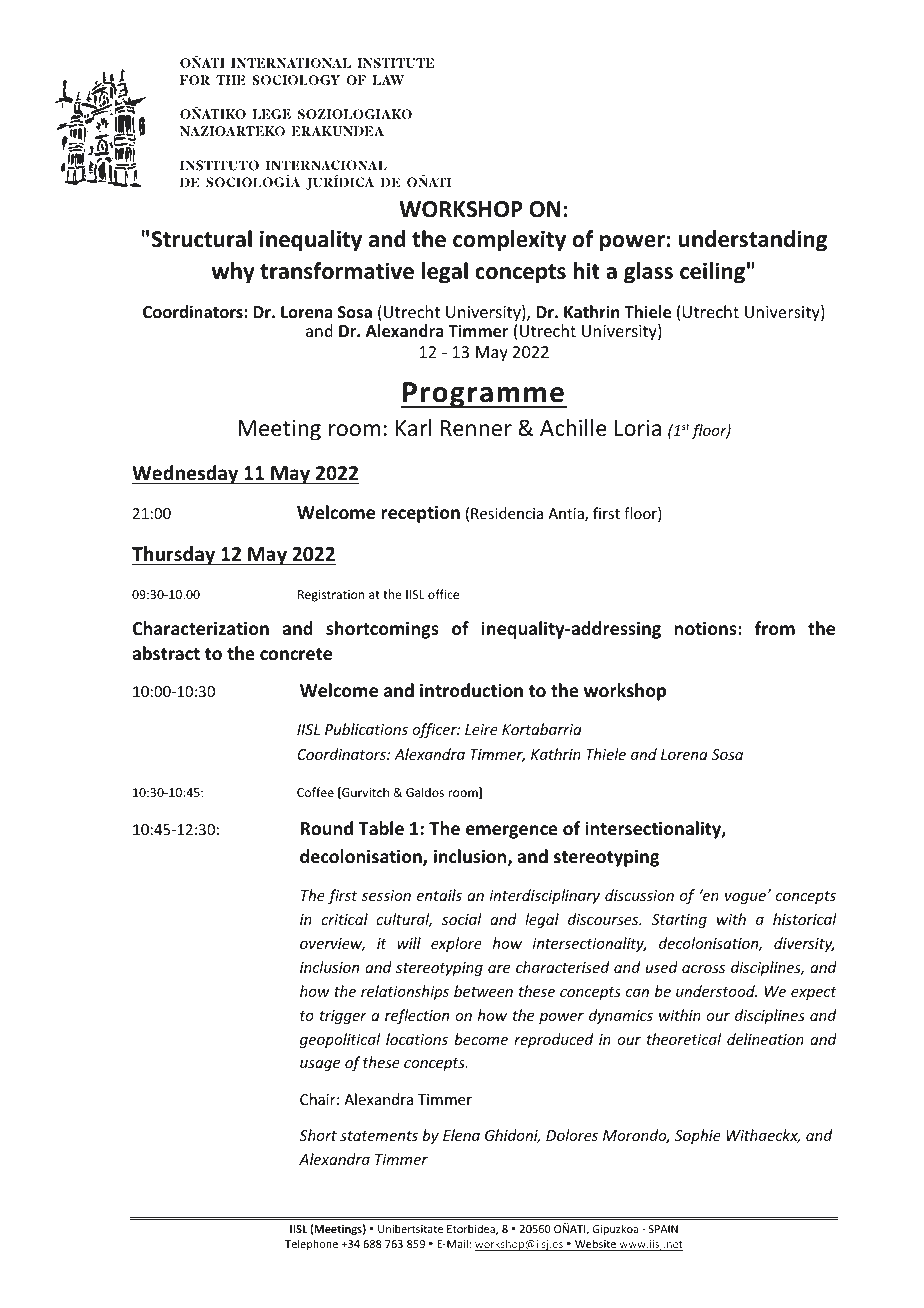 The image size is (924, 1308). Describe the element at coordinates (315, 792) in the page. I see `Coffee` at that location.
